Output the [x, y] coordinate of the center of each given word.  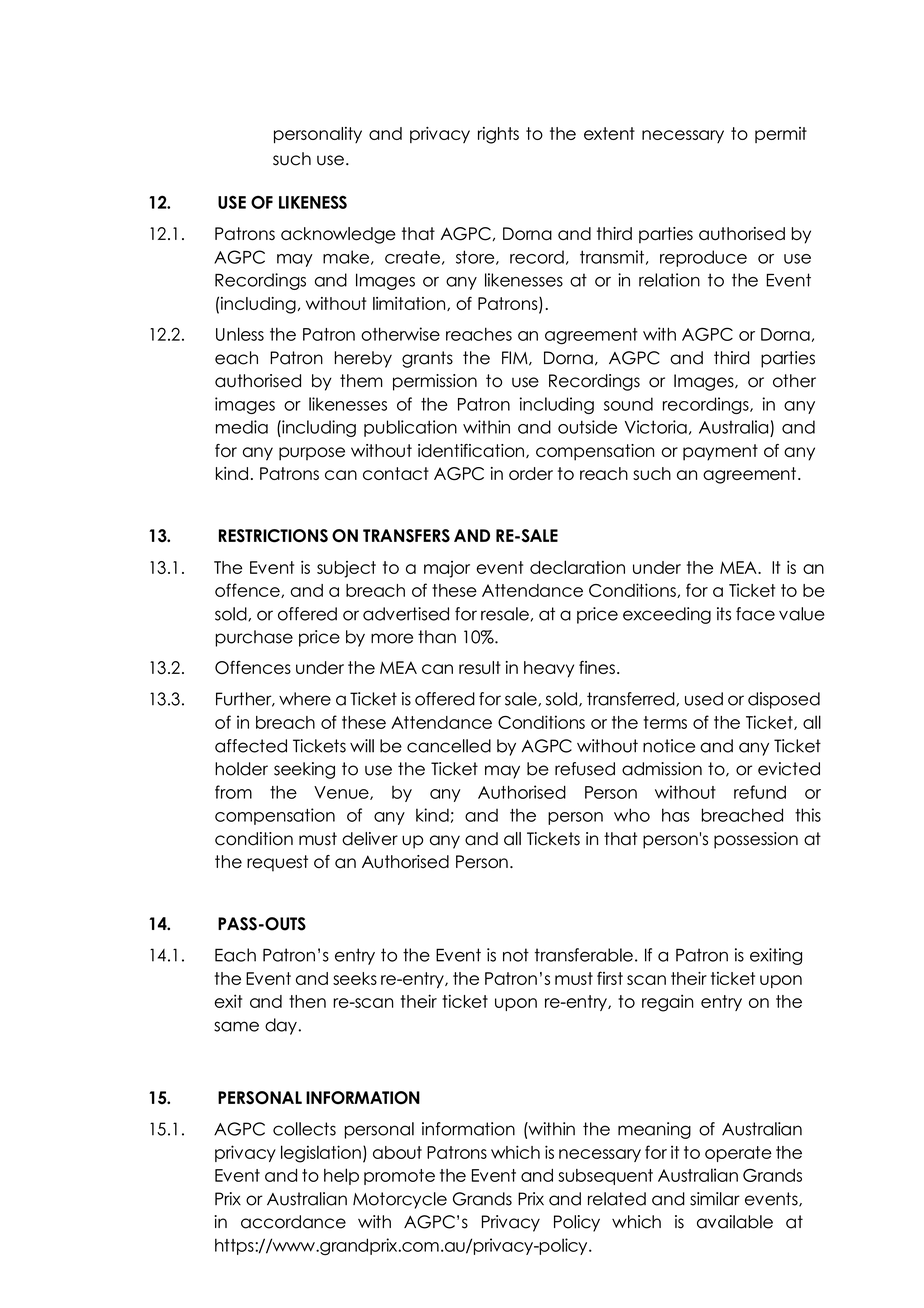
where [305, 699]
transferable [584, 955]
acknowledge [338, 235]
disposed [784, 700]
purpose [312, 454]
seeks [355, 978]
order [531, 473]
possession [756, 840]
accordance [293, 1222]
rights [498, 135]
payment [720, 452]
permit [781, 135]
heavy [549, 669]
